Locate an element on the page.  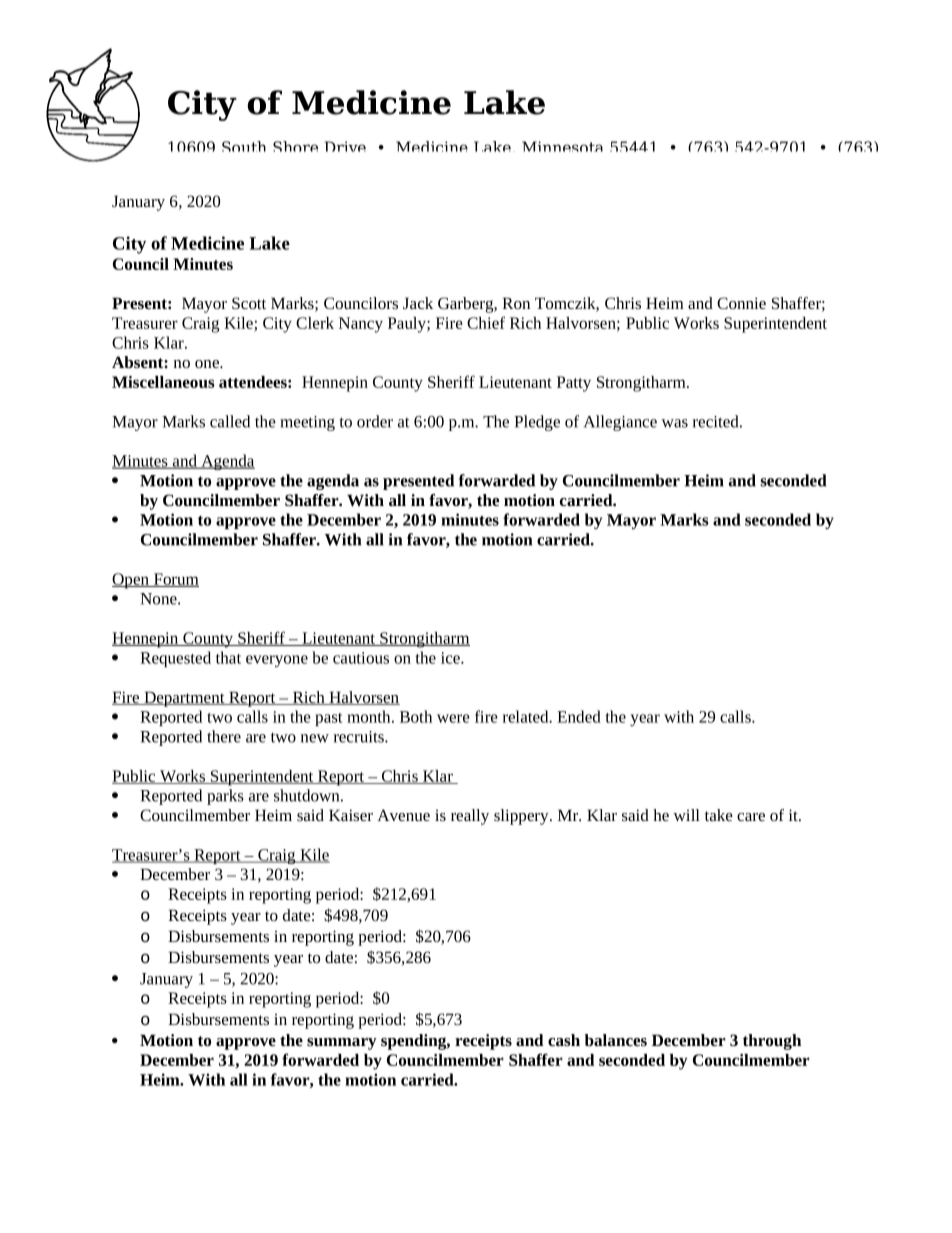
Forum is located at coordinates (175, 580).
